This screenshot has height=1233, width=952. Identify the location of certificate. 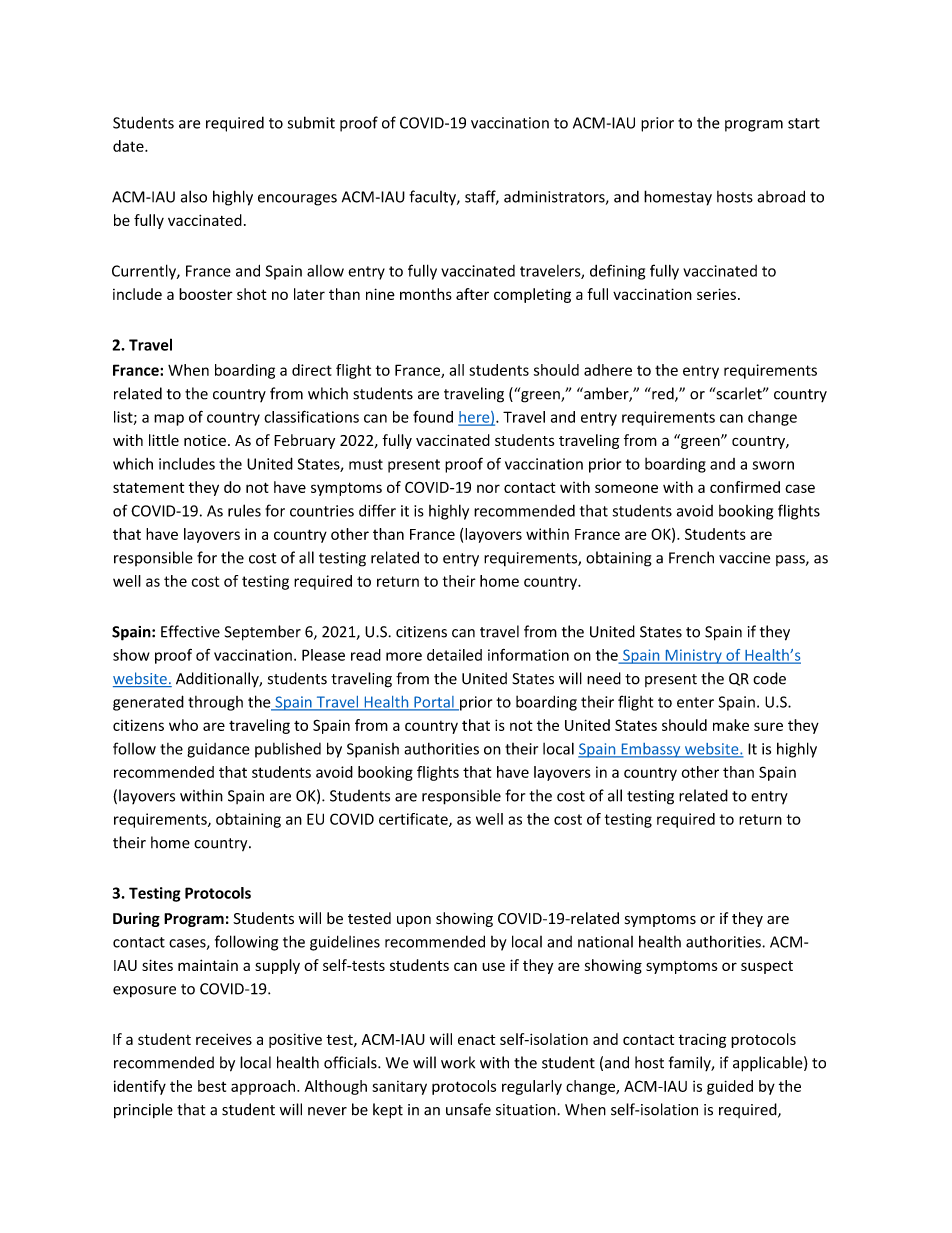
(414, 820).
